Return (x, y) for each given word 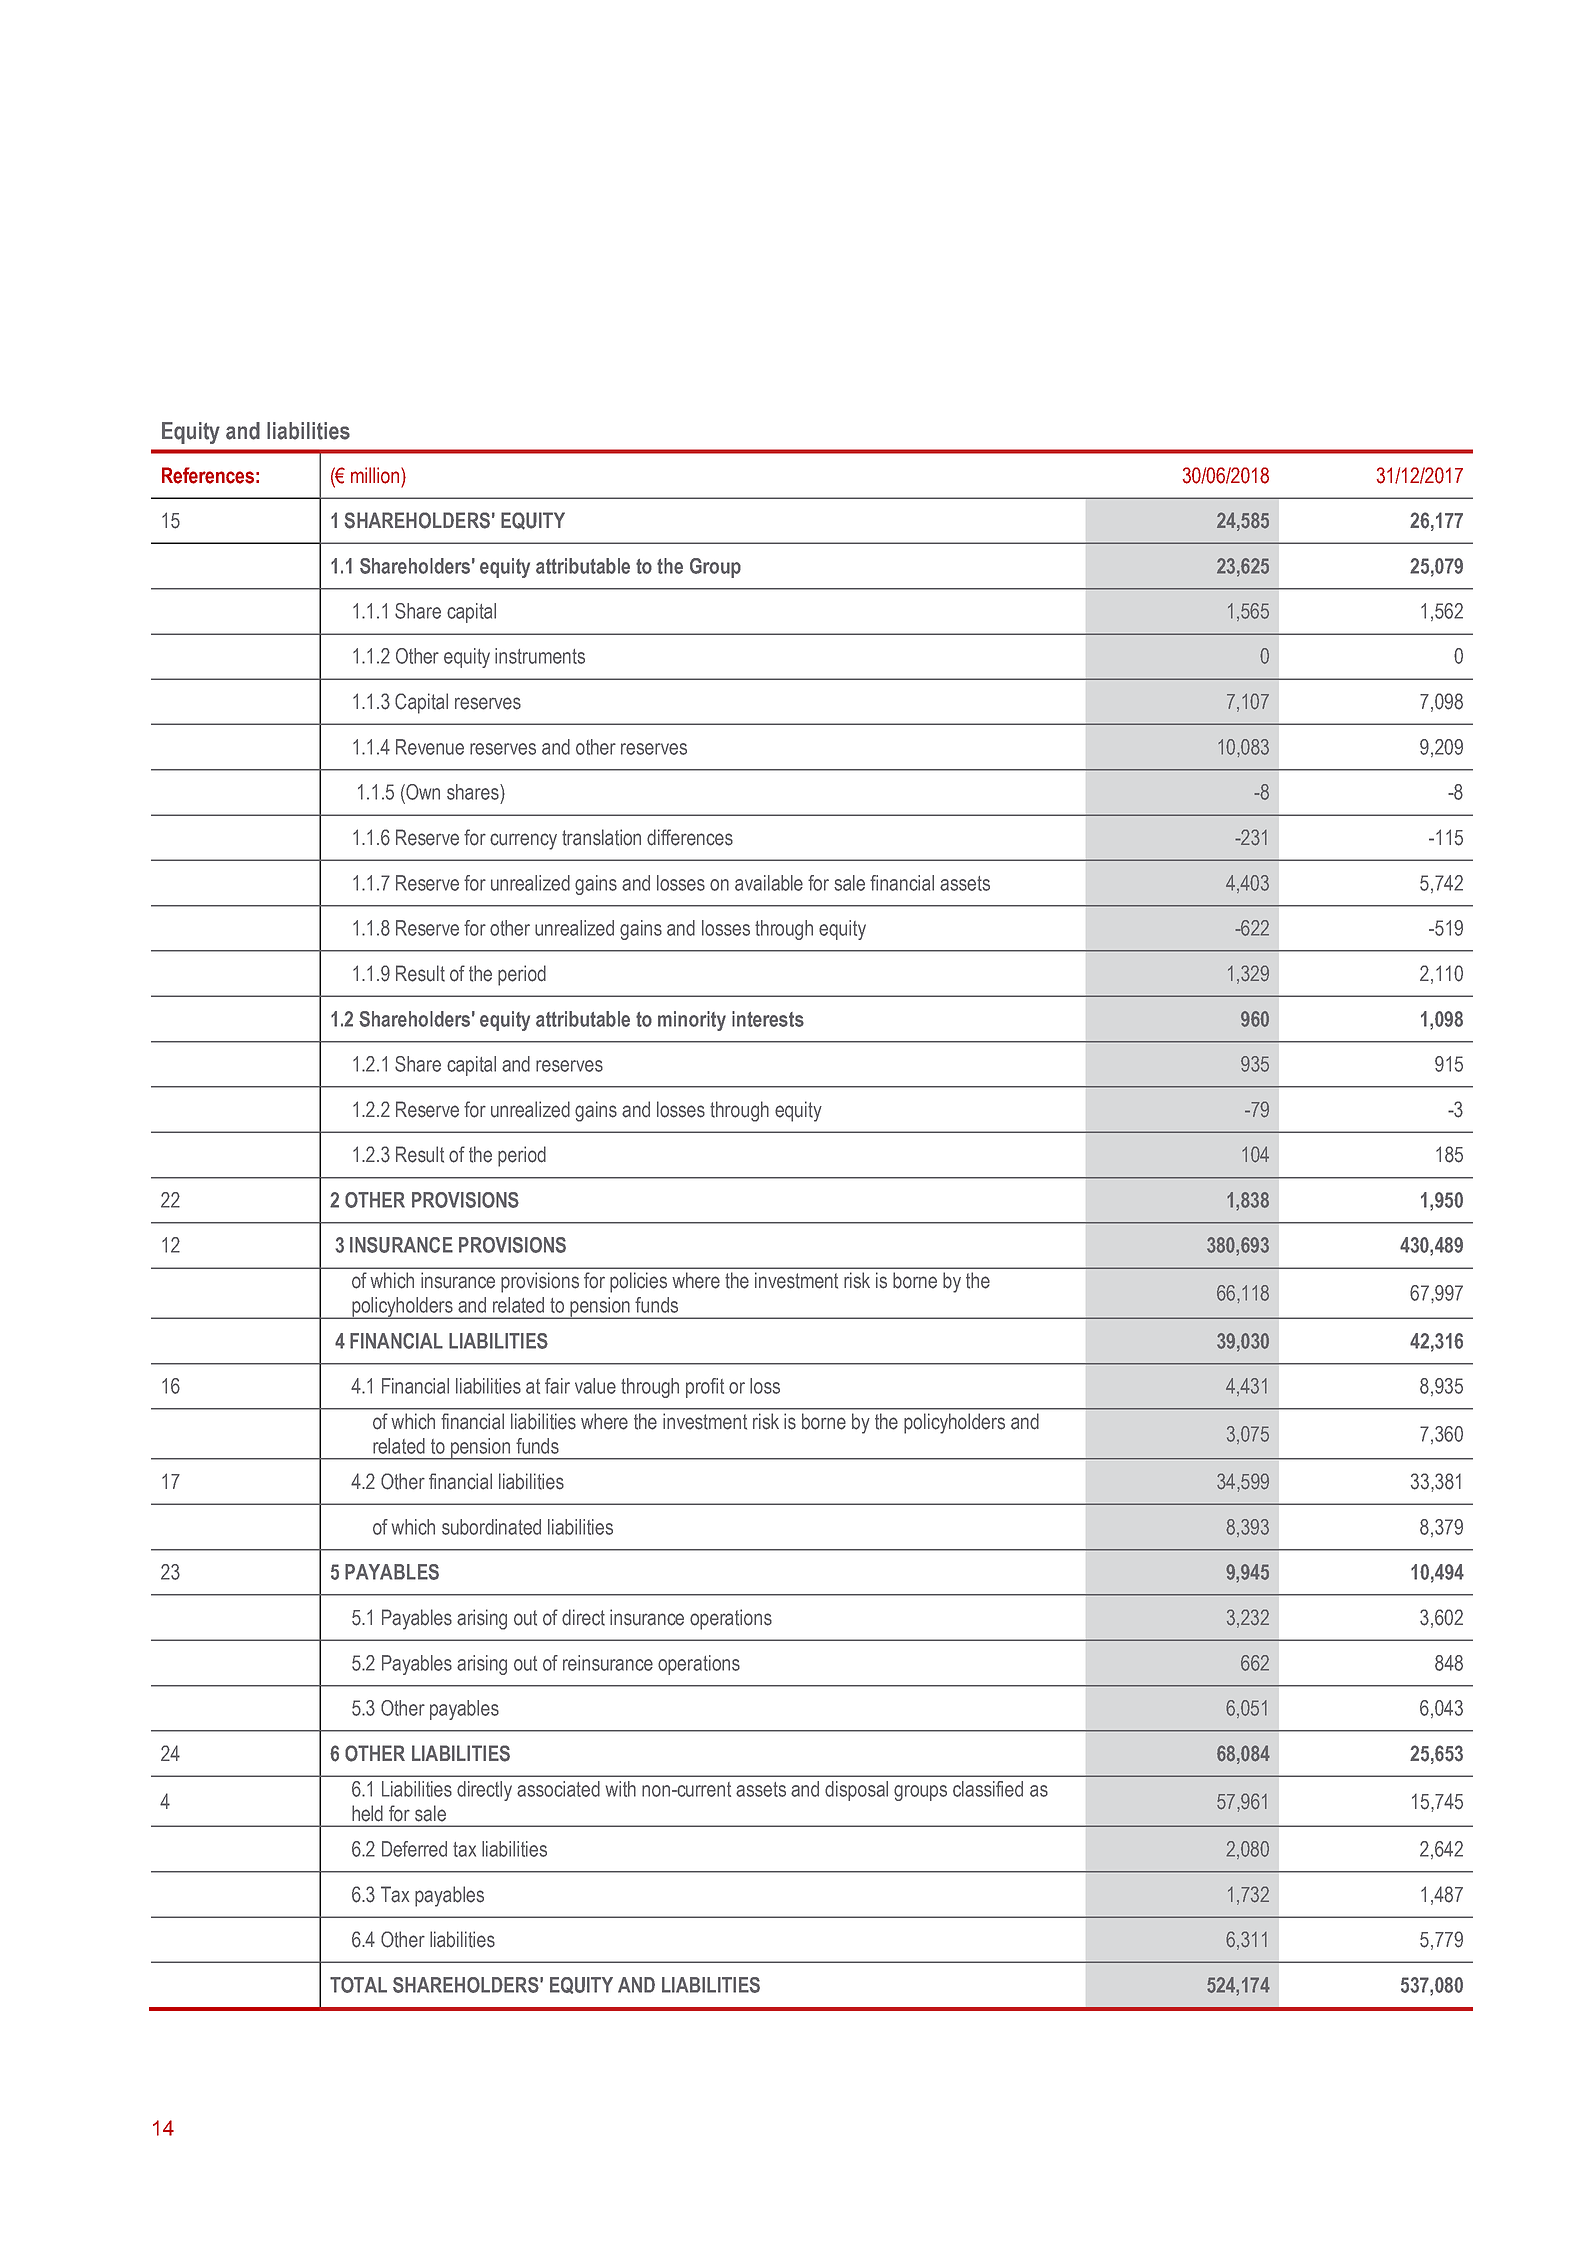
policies (638, 1282)
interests (768, 1019)
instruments (540, 656)
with (621, 1789)
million (375, 475)
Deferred (414, 1849)
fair (557, 1386)
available (769, 883)
